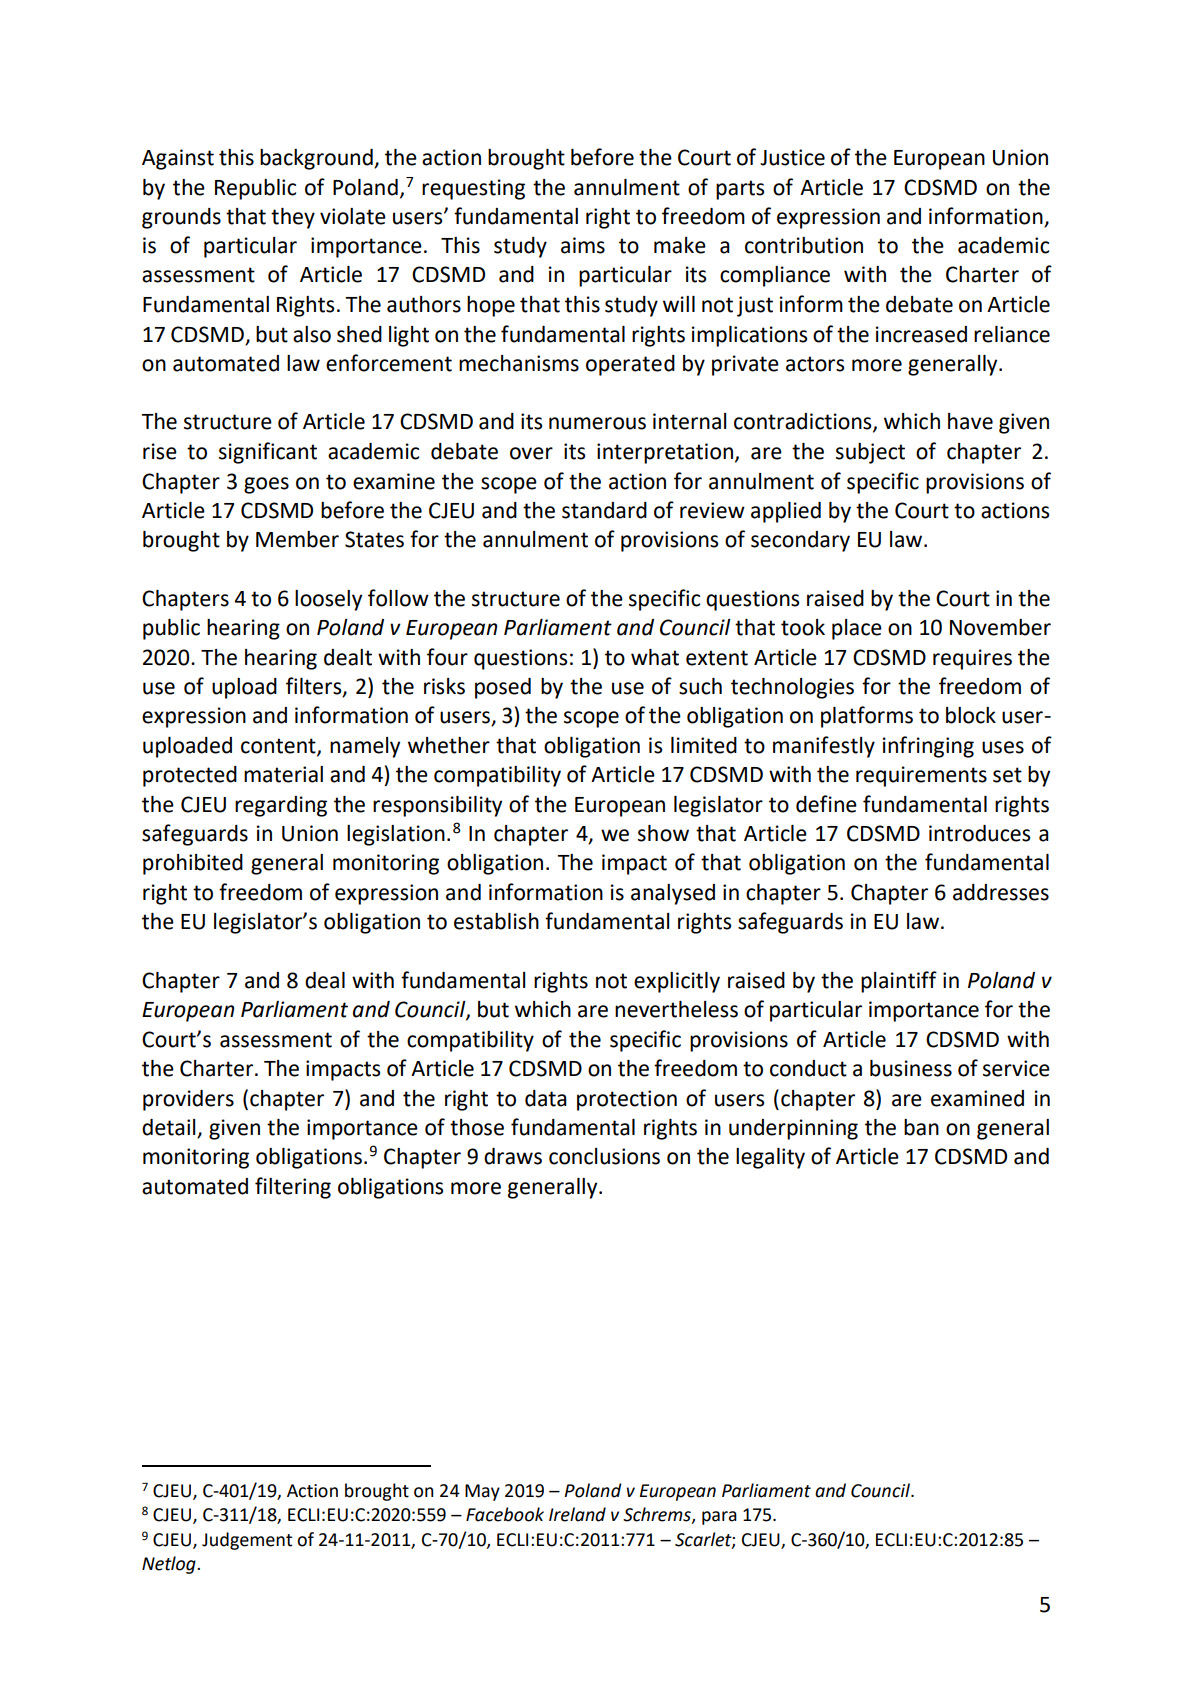 Image resolution: width=1193 pixels, height=1689 pixels. What do you see at coordinates (577, 1514) in the document?
I see `Ireland` at bounding box center [577, 1514].
